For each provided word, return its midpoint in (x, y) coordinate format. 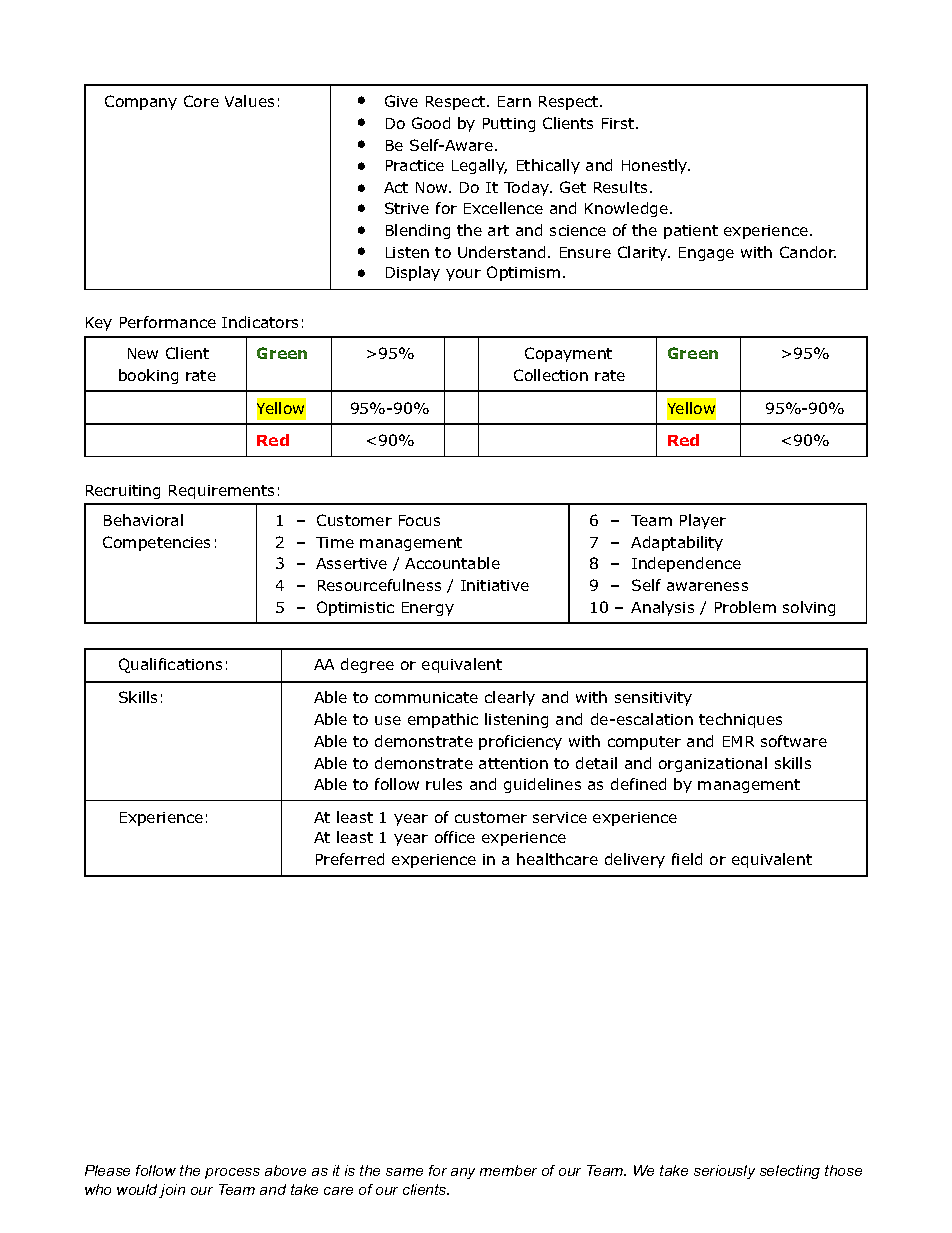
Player (703, 521)
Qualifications (170, 665)
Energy (428, 609)
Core (201, 101)
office (455, 837)
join (172, 1191)
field (687, 859)
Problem (745, 607)
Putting (509, 125)
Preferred (350, 859)
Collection (551, 375)
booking (148, 376)
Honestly (656, 166)
